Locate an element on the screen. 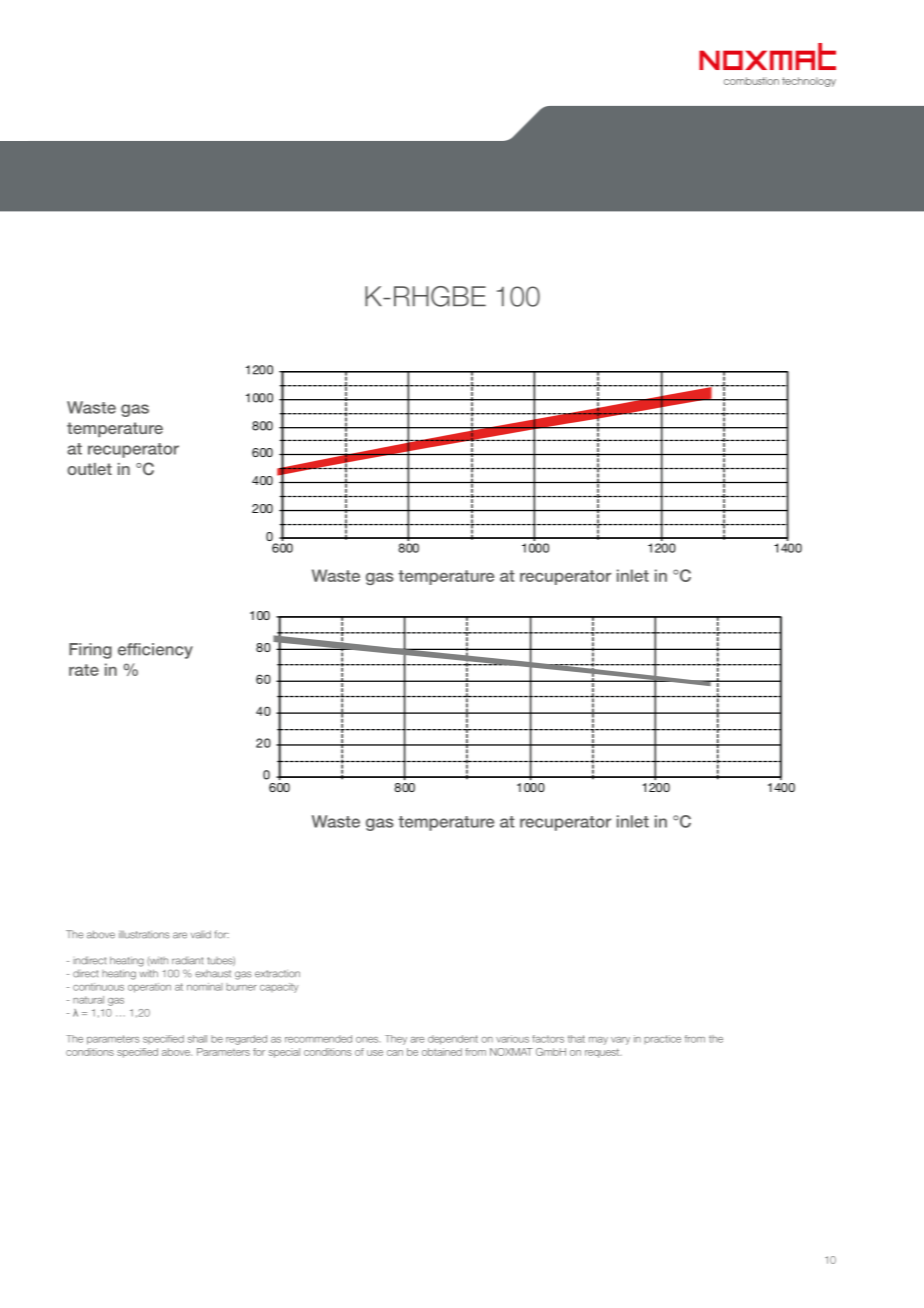 This screenshot has width=924, height=1308. efficiency is located at coordinates (155, 651).
